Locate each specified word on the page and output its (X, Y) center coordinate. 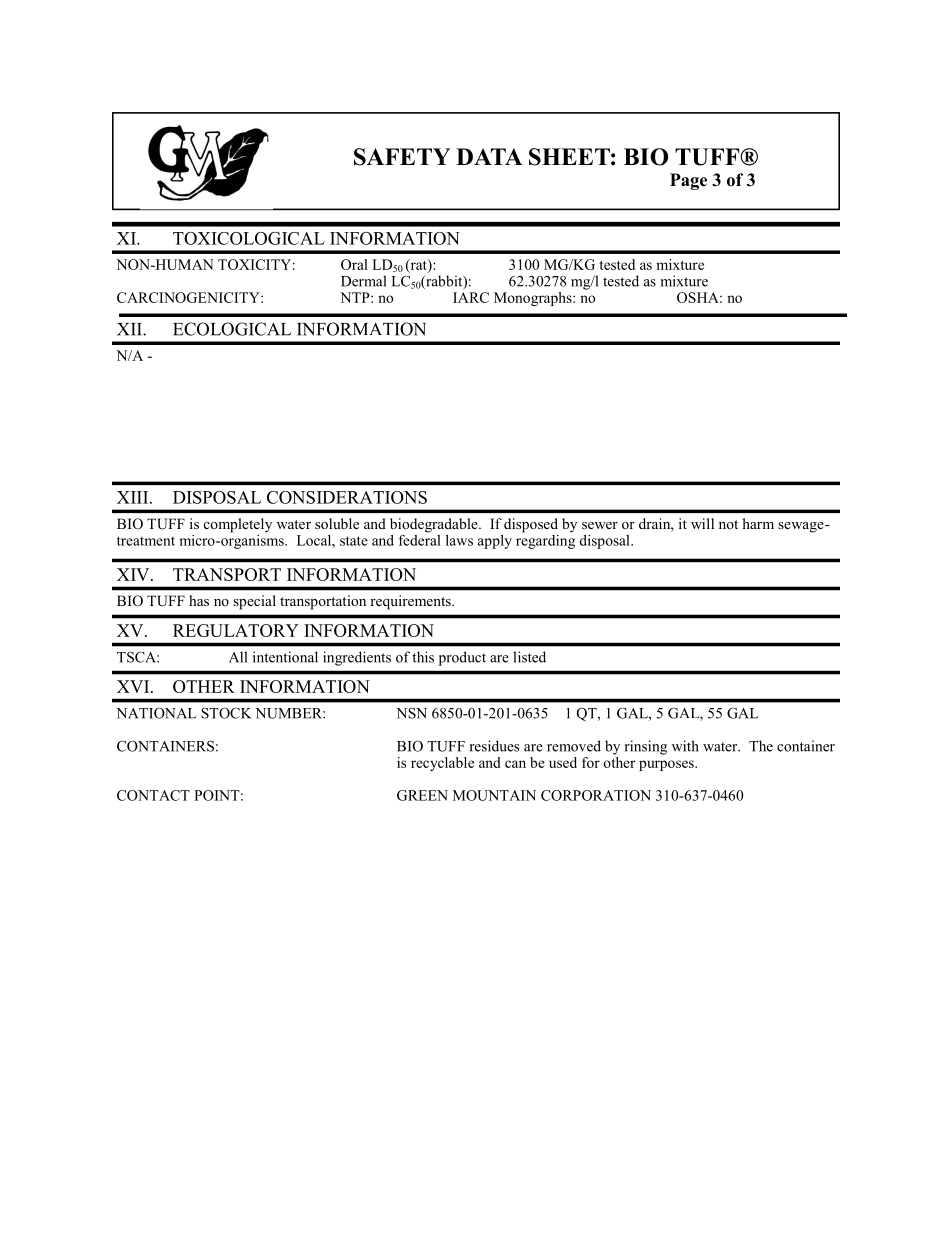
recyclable (442, 764)
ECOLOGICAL (232, 329)
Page (688, 181)
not (728, 524)
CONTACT (153, 795)
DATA (489, 156)
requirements (411, 602)
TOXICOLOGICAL (249, 238)
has (199, 600)
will (702, 523)
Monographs (534, 299)
